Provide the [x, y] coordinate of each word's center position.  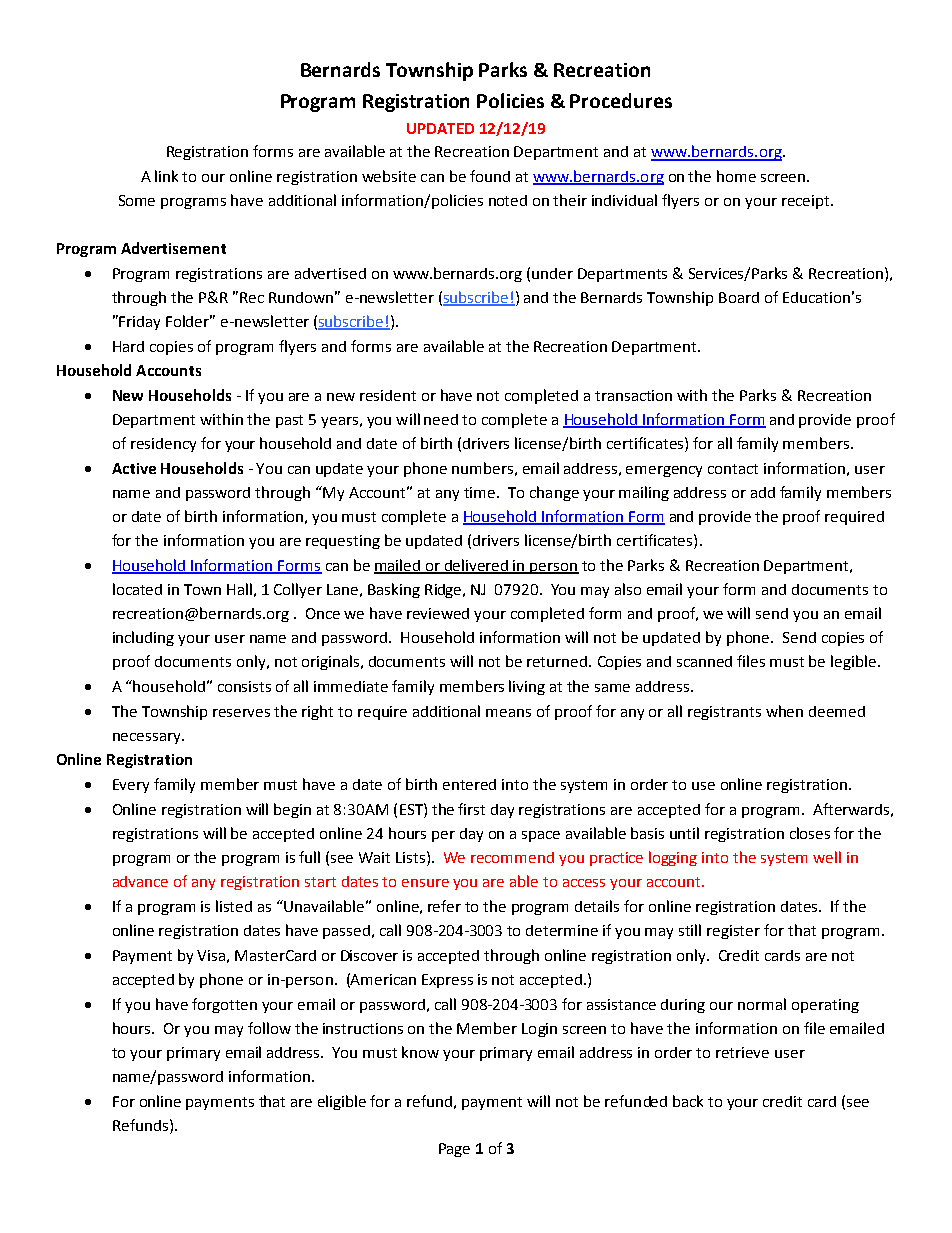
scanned [704, 661]
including [143, 638]
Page [454, 1150]
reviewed [438, 613]
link [166, 176]
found [490, 176]
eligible [342, 1102]
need [441, 419]
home [736, 176]
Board [739, 297]
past [289, 421]
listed [234, 906]
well [827, 857]
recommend [512, 857]
